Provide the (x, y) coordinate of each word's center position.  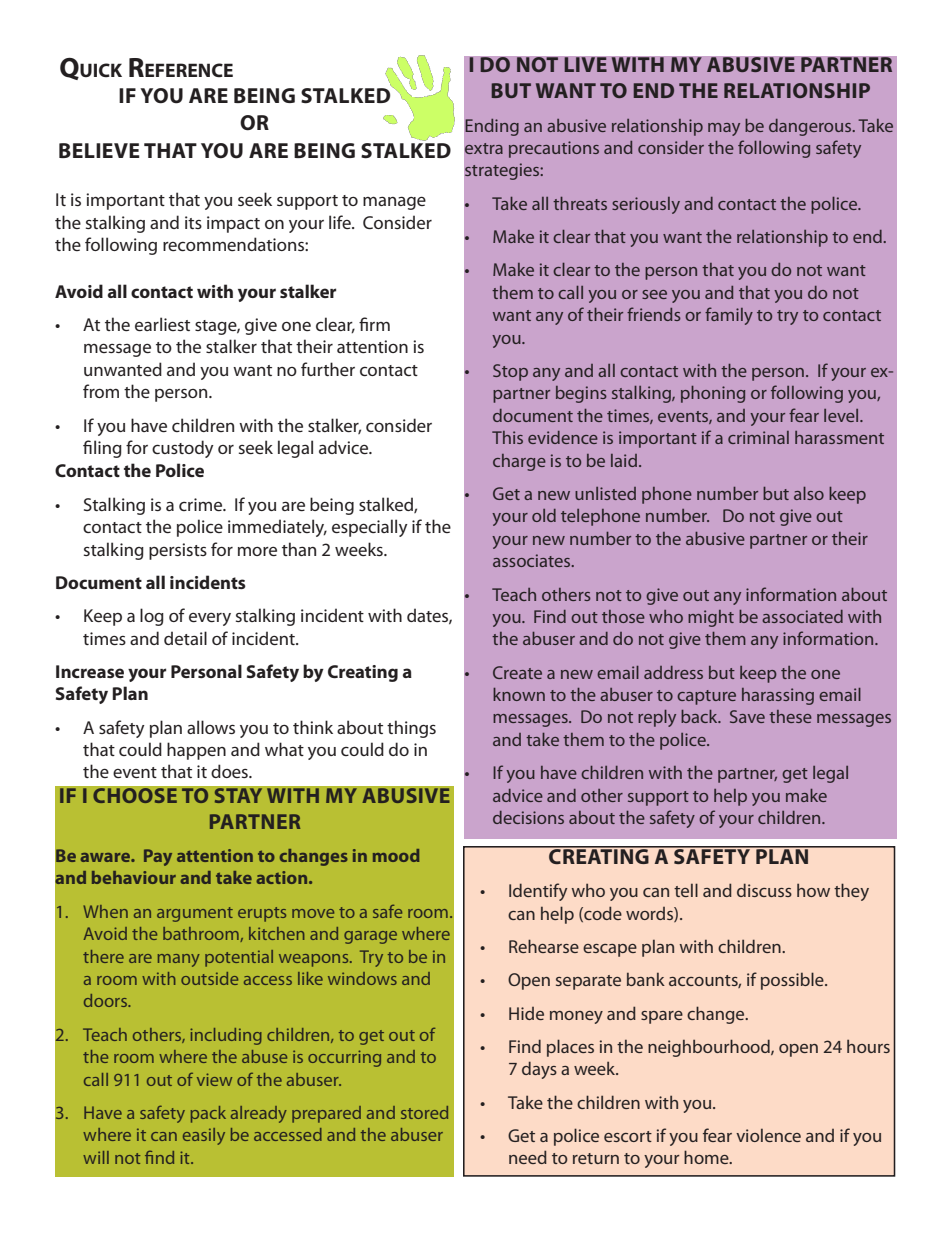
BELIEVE (99, 150)
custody (183, 449)
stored (424, 1112)
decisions (528, 817)
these (790, 716)
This (507, 437)
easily (204, 1136)
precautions (554, 149)
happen (196, 751)
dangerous (811, 127)
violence (768, 1135)
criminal (758, 437)
